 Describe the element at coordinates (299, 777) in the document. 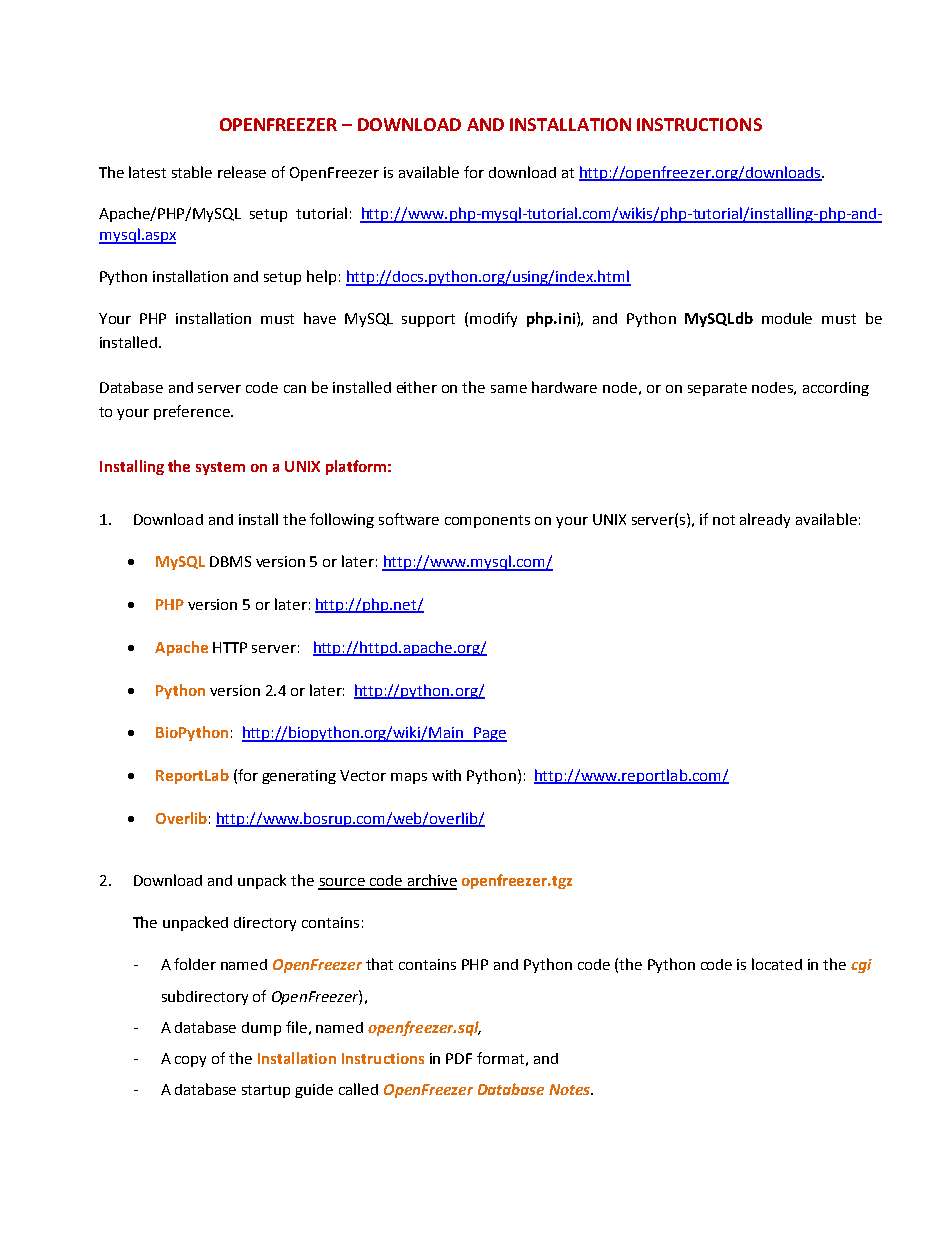

I see `generating` at that location.
